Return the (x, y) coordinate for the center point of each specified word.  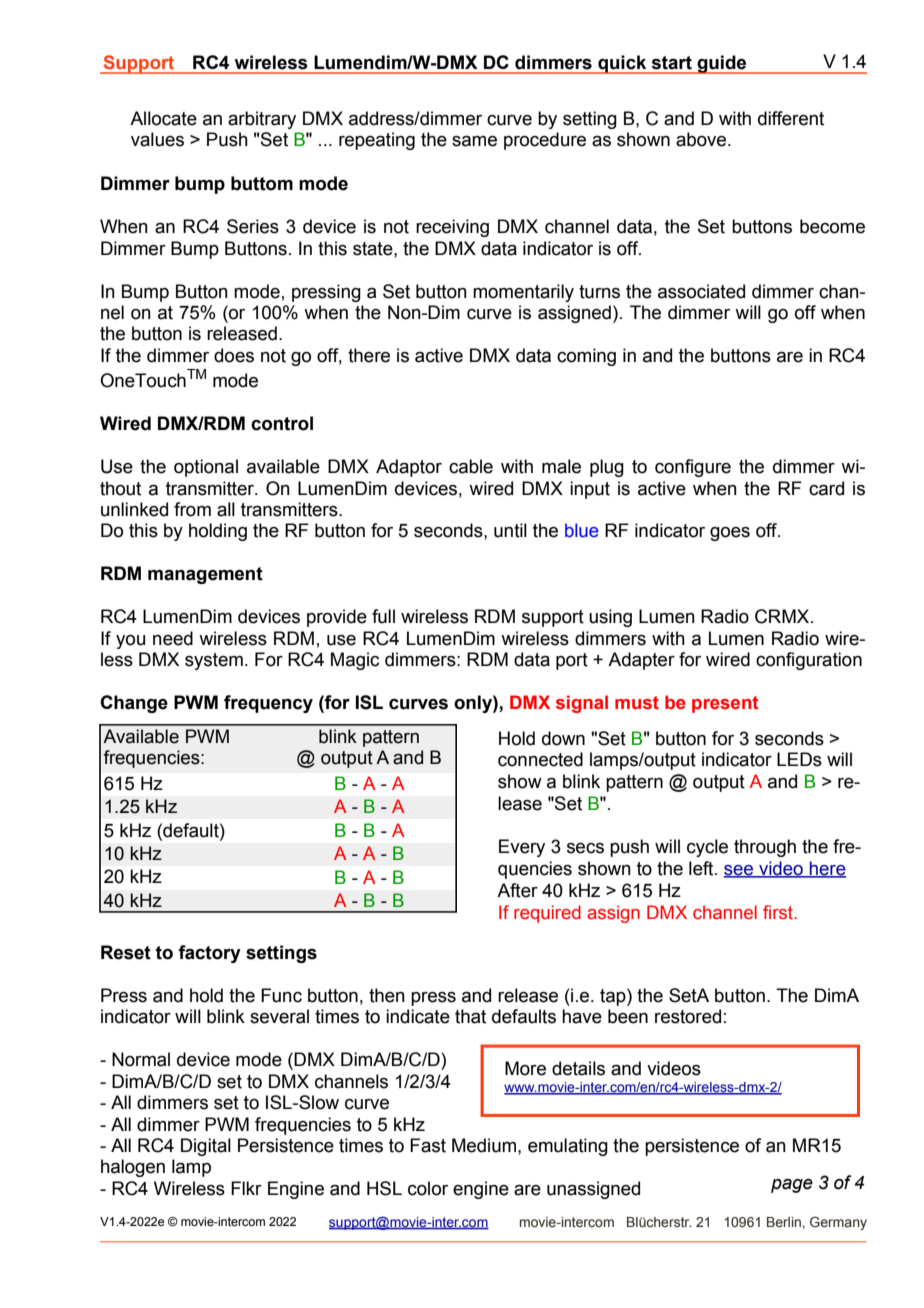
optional (206, 468)
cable (471, 466)
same (474, 141)
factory (209, 954)
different (791, 118)
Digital (206, 1147)
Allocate (163, 118)
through (765, 848)
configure (693, 468)
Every (522, 848)
